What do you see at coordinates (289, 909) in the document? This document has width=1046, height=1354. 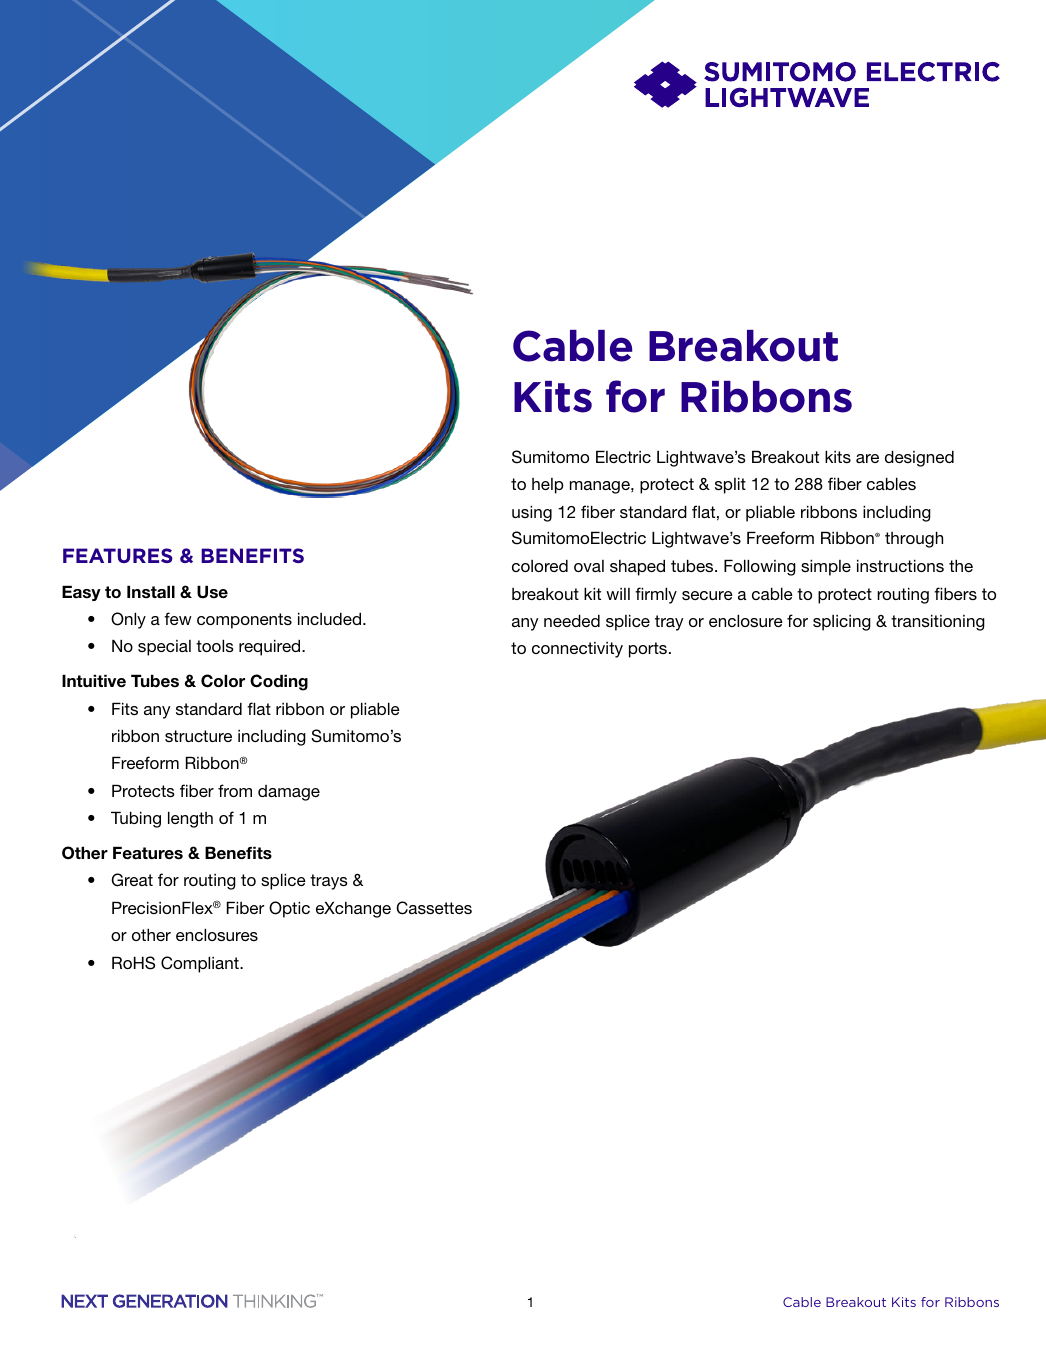 I see `Optic` at bounding box center [289, 909].
